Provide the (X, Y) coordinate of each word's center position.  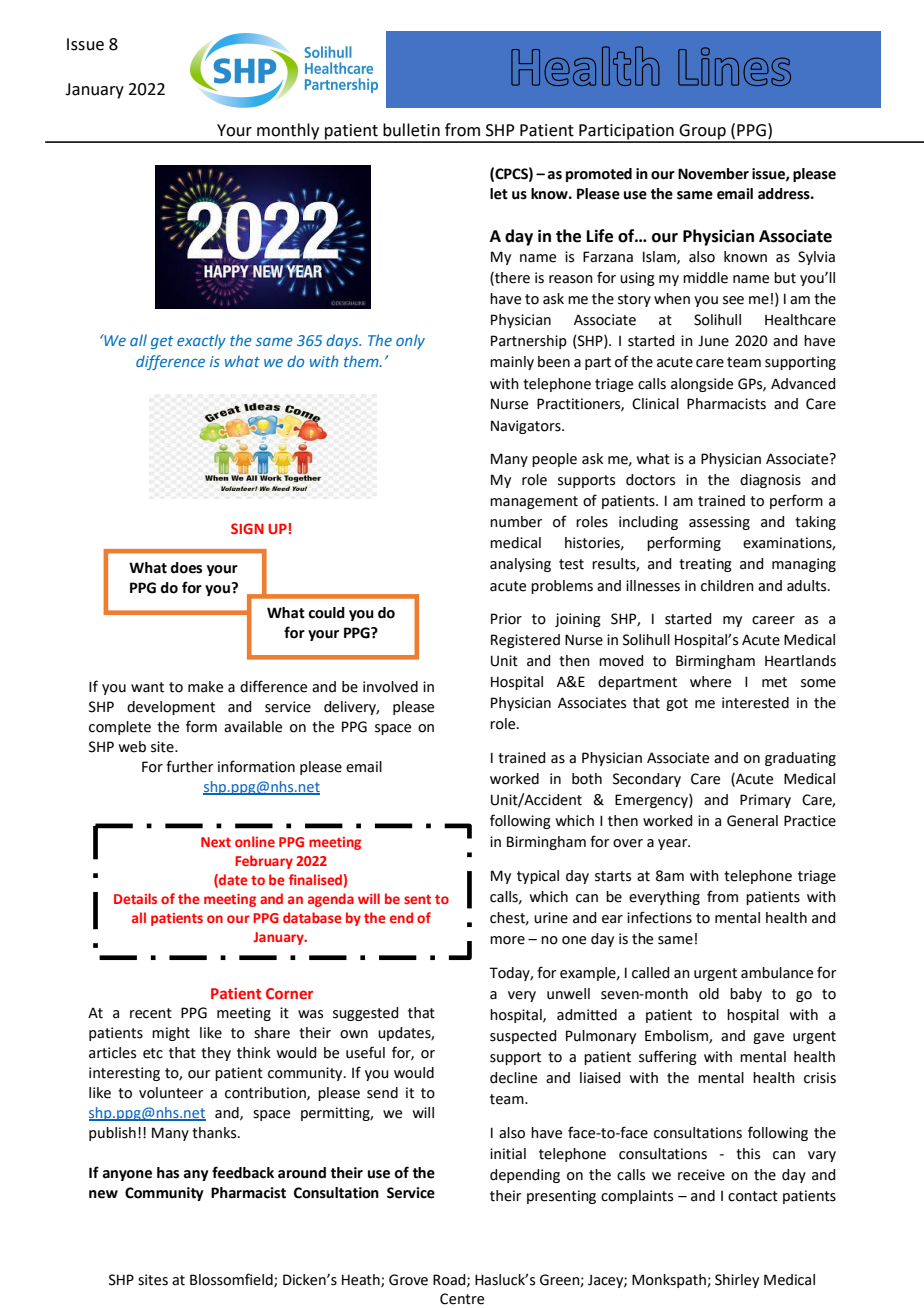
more (507, 940)
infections (659, 917)
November (713, 174)
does (186, 568)
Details (135, 898)
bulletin (411, 130)
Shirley (737, 1281)
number (516, 522)
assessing (719, 523)
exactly (201, 341)
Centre (462, 1299)
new (103, 1194)
